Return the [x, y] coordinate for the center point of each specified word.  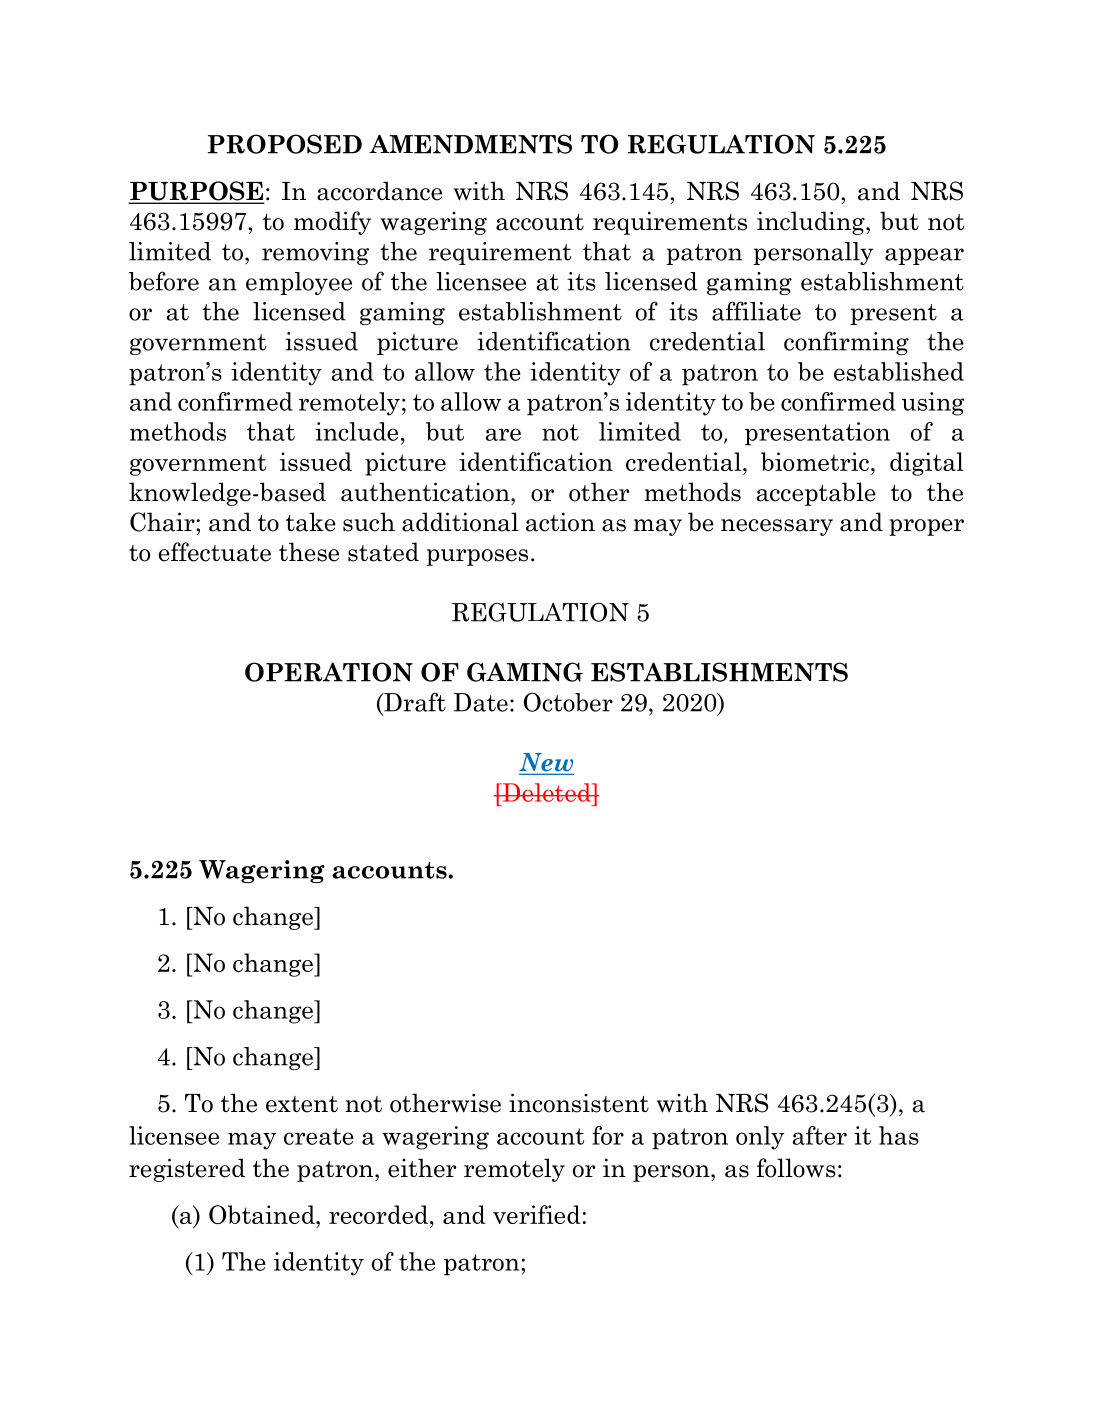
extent [302, 1104]
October [568, 702]
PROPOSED [285, 144]
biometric [815, 461]
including [812, 223]
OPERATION [329, 672]
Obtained [263, 1214]
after [820, 1135]
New [546, 763]
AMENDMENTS [470, 144]
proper [926, 527]
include [356, 431]
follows [796, 1168]
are [503, 434]
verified [536, 1214]
